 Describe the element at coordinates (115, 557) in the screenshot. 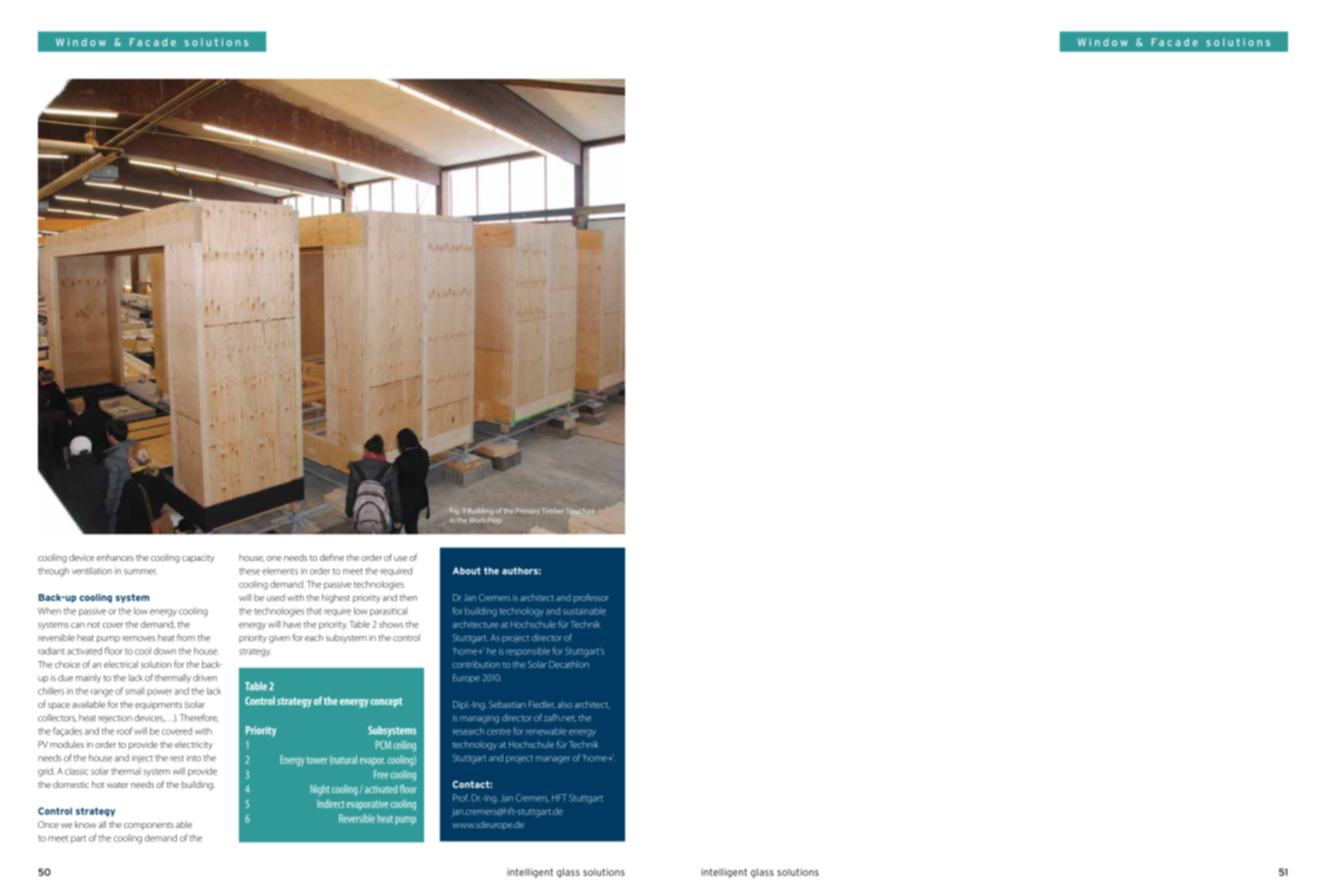

I see `enhances` at that location.
